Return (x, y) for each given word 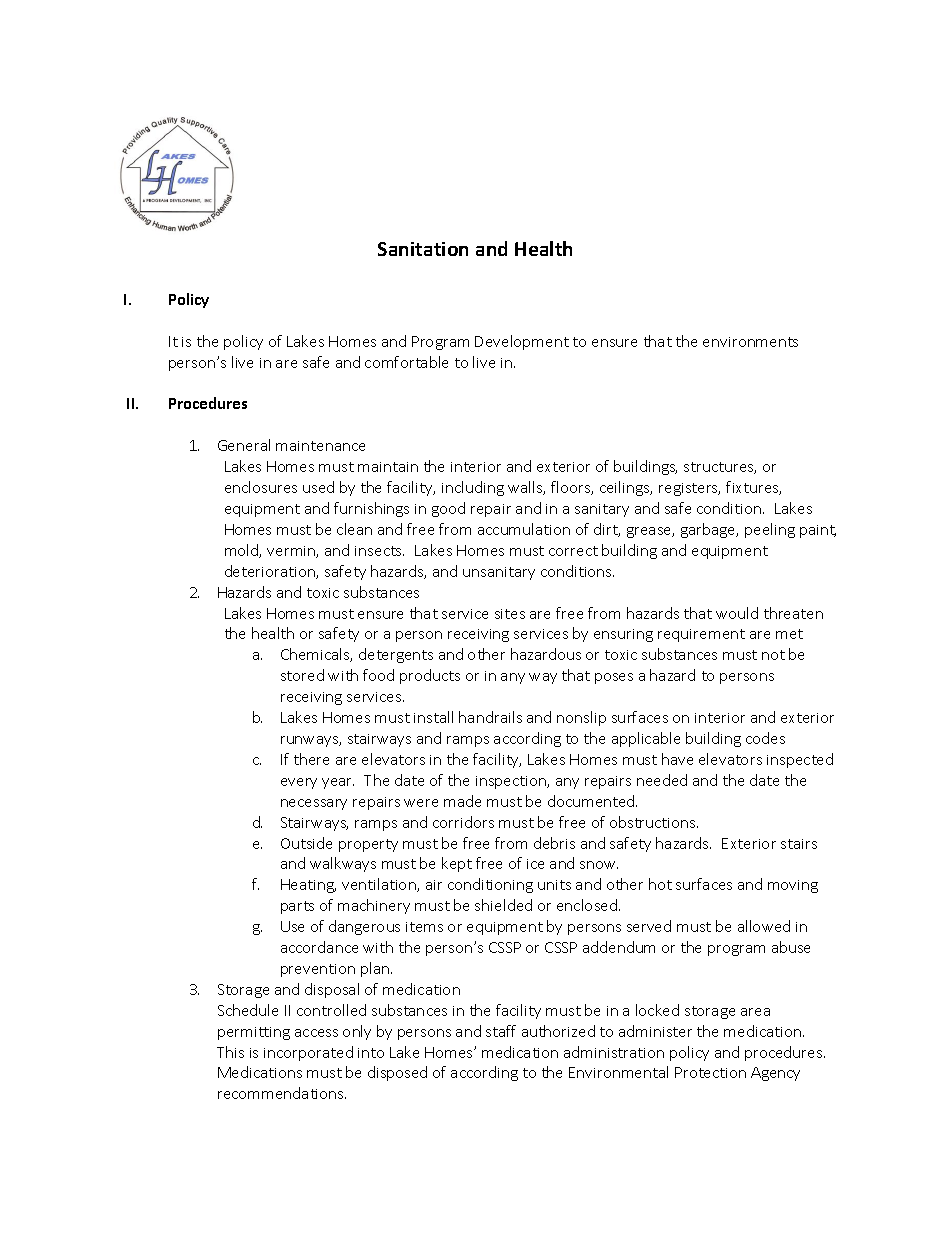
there (311, 759)
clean (354, 529)
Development (522, 342)
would (737, 613)
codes (765, 738)
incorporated (308, 1053)
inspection (512, 782)
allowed (764, 926)
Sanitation (423, 249)
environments (750, 342)
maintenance (320, 446)
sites (510, 614)
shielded (503, 905)
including (473, 488)
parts (297, 907)
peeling (770, 530)
